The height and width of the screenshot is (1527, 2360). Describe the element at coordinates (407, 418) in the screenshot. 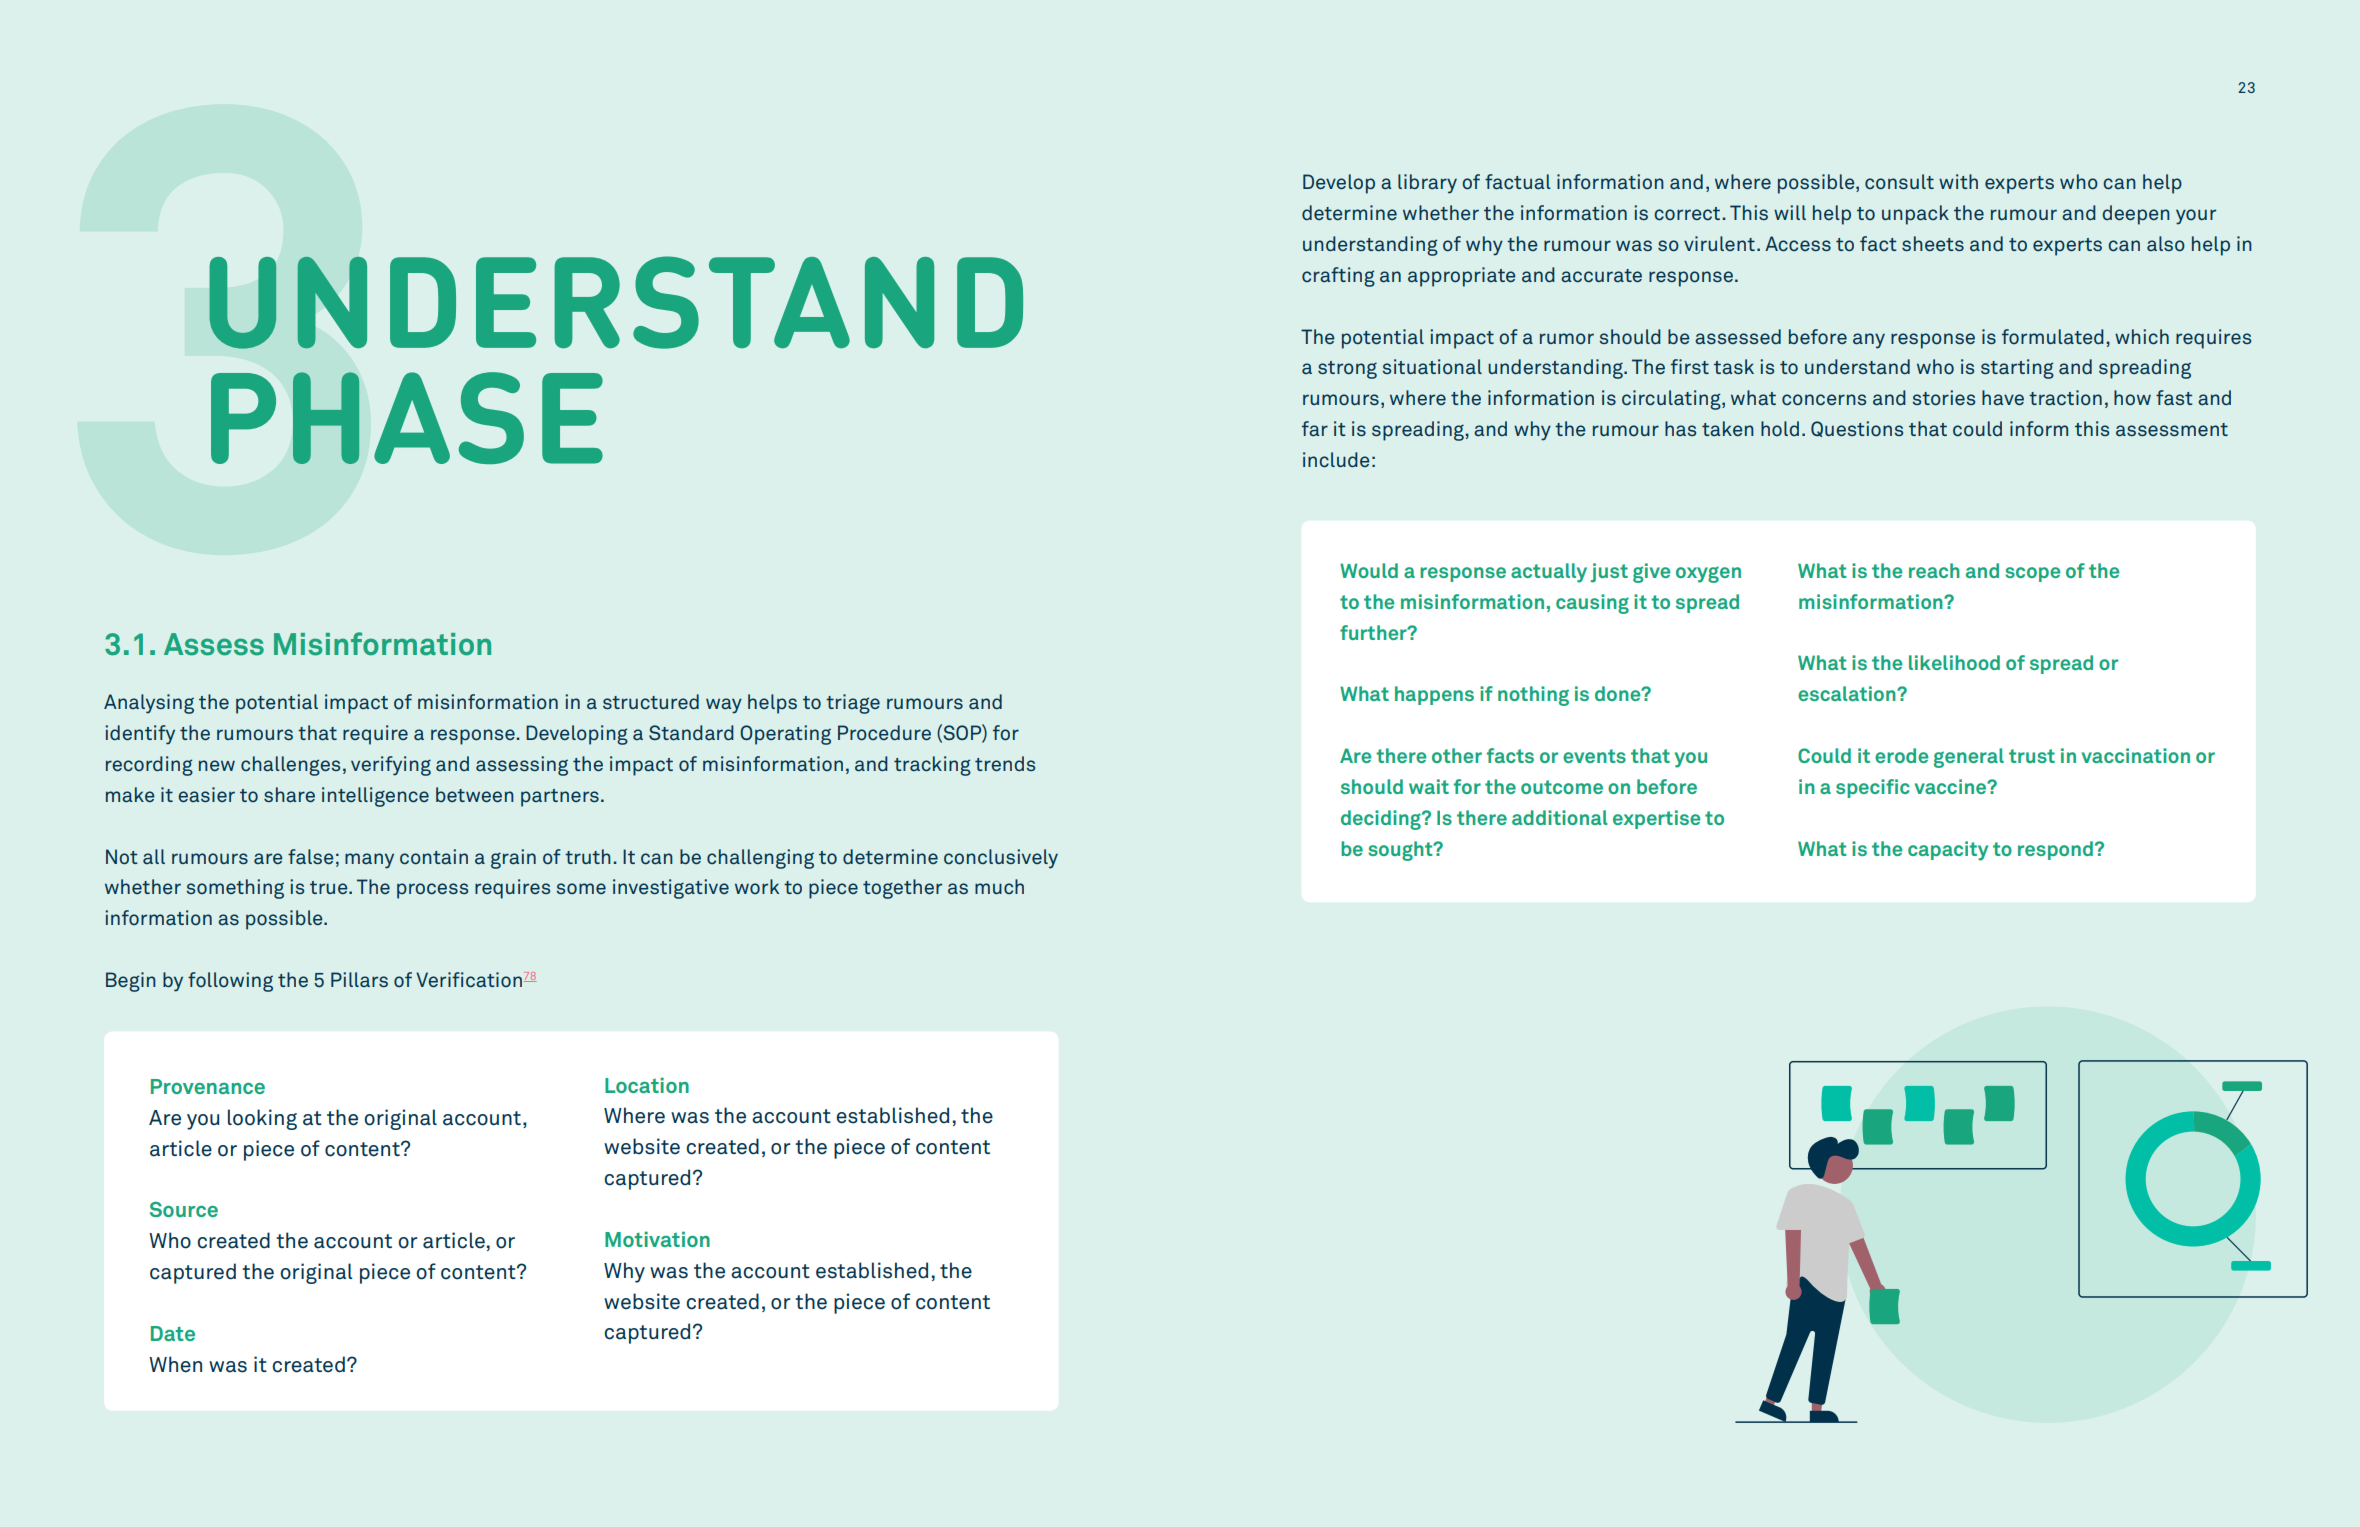

I see `PHASE` at that location.
